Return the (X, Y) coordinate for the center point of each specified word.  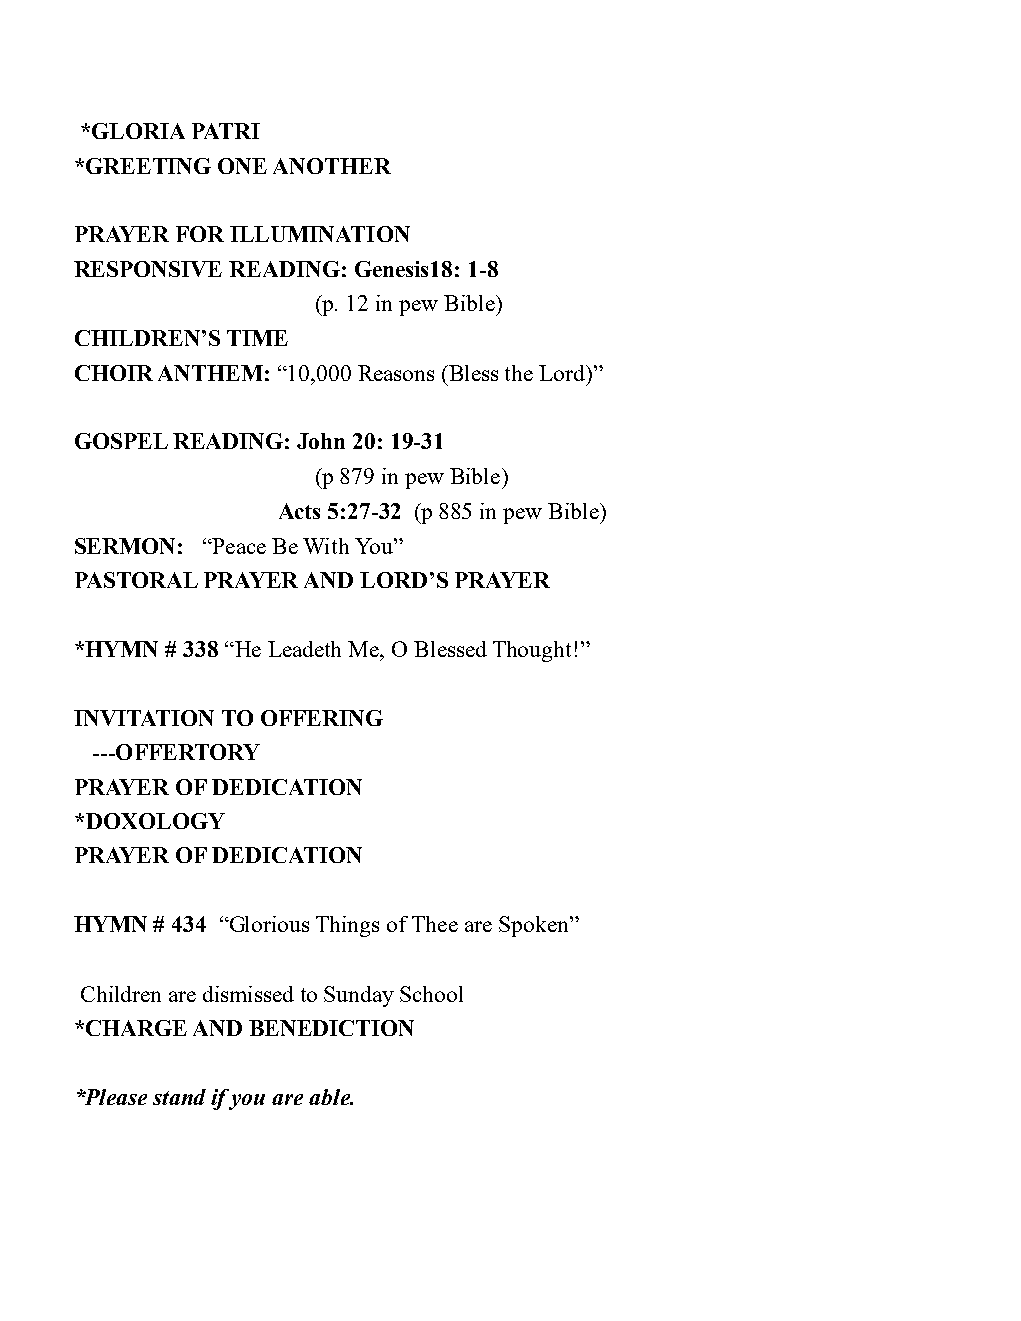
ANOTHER (332, 166)
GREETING (148, 166)
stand (179, 1097)
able (331, 1097)
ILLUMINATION (320, 234)
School (431, 994)
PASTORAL (136, 580)
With (326, 546)
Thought (532, 651)
